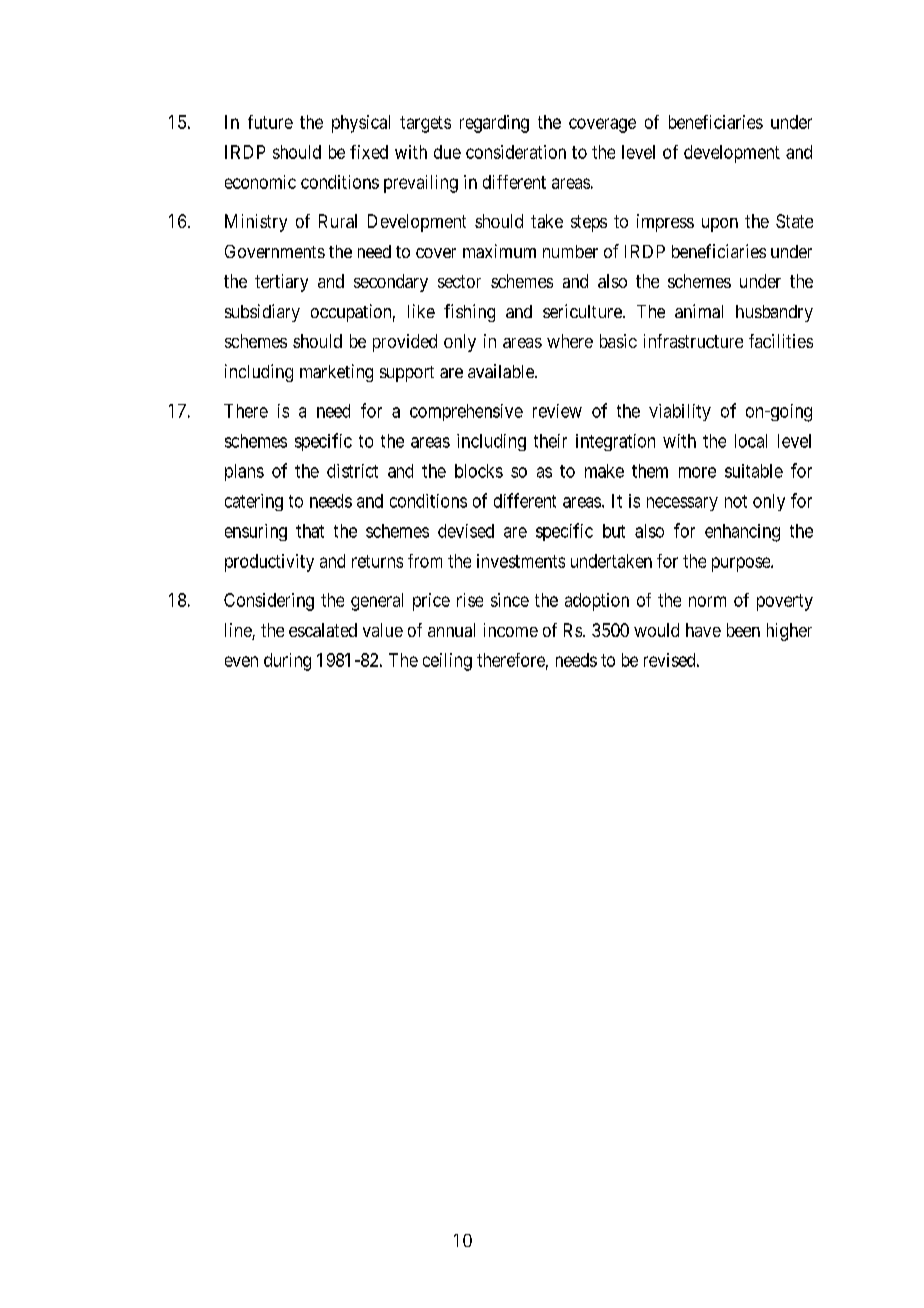 The width and height of the screenshot is (924, 1308). What do you see at coordinates (466, 531) in the screenshot?
I see `devised` at bounding box center [466, 531].
